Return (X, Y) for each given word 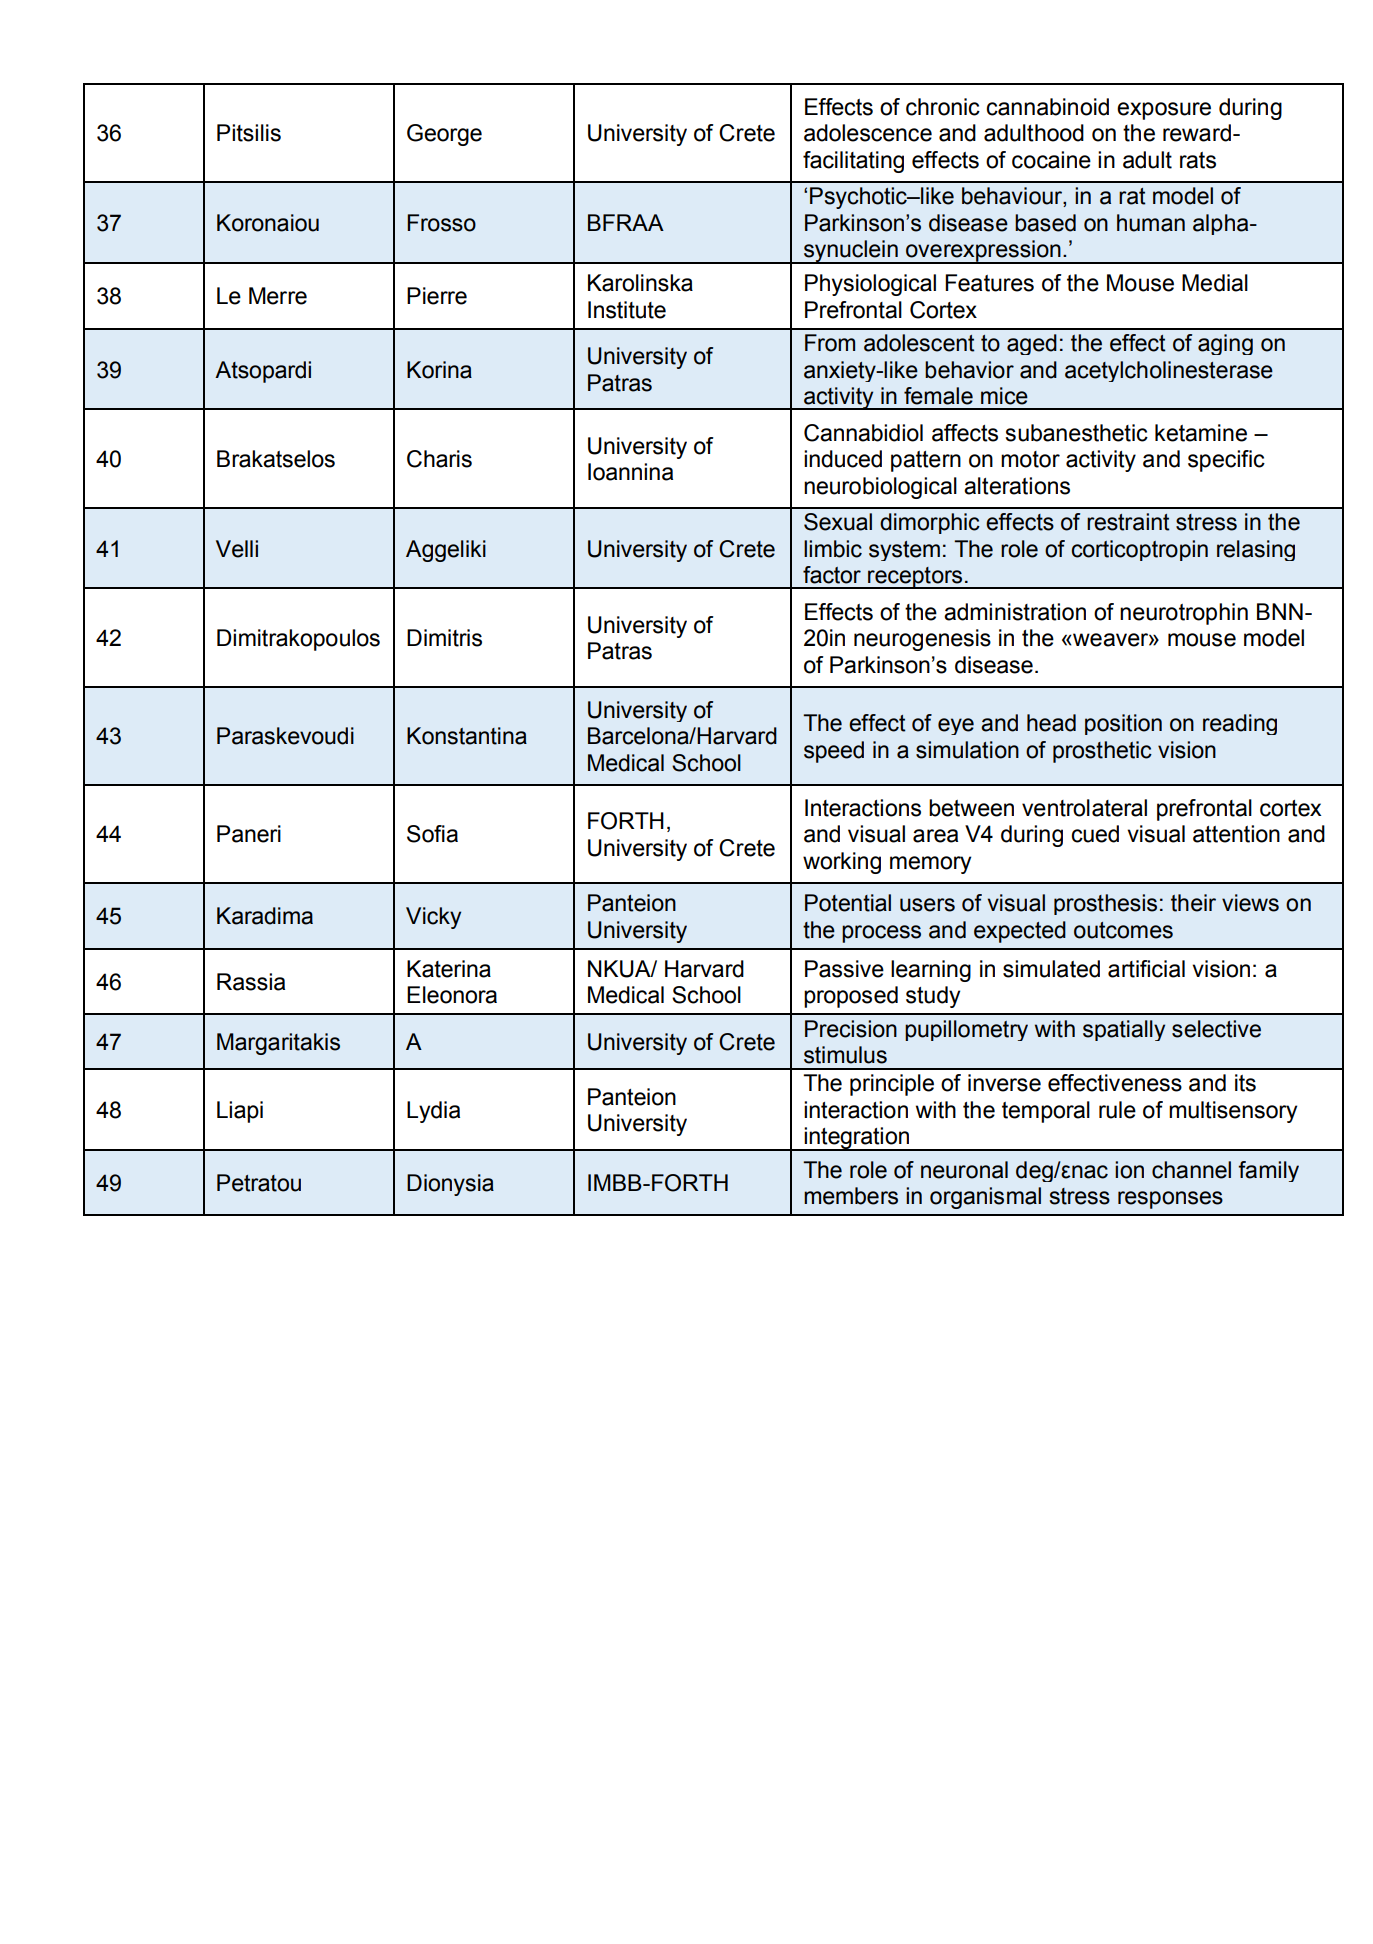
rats (1198, 160)
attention (1236, 834)
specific (1226, 461)
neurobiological (880, 488)
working (842, 863)
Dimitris (444, 638)
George (444, 135)
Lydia (433, 1112)
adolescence (868, 133)
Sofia (432, 834)
